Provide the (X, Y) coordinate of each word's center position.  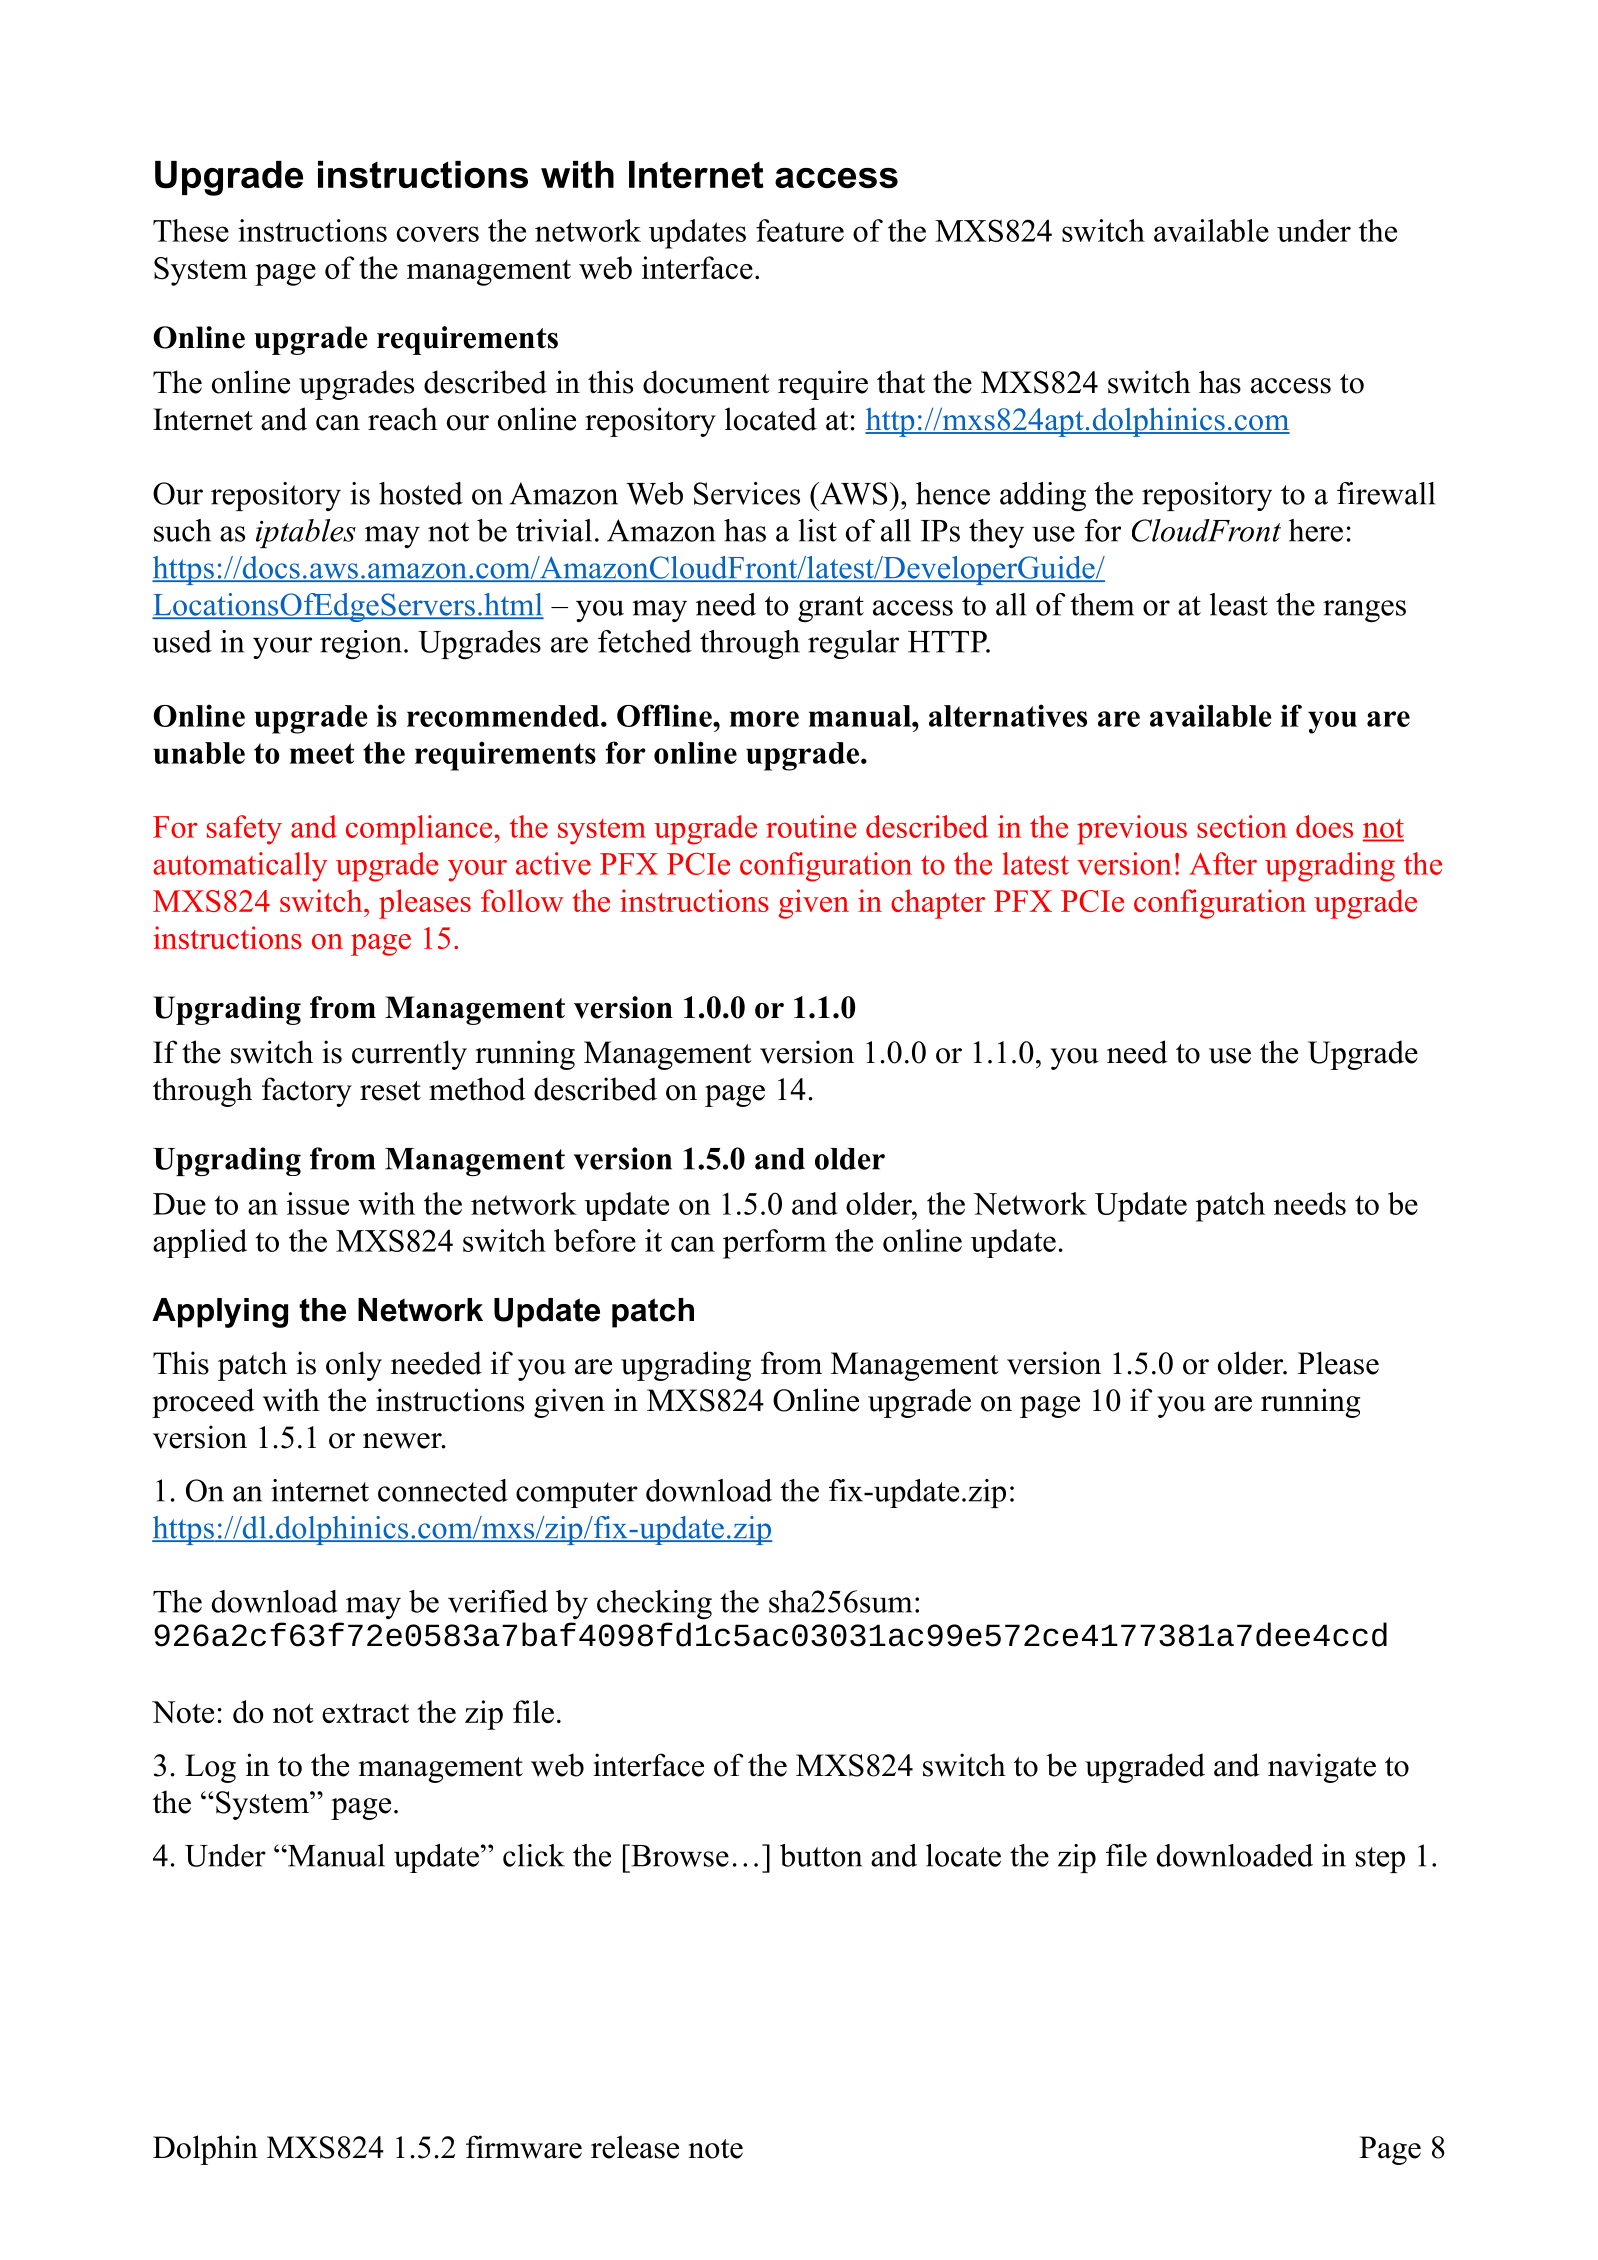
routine (811, 826)
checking (654, 1604)
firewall (1386, 493)
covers (438, 234)
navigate (1322, 1768)
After (1223, 863)
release (635, 2147)
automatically (240, 867)
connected (443, 1490)
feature (800, 230)
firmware (524, 2147)
